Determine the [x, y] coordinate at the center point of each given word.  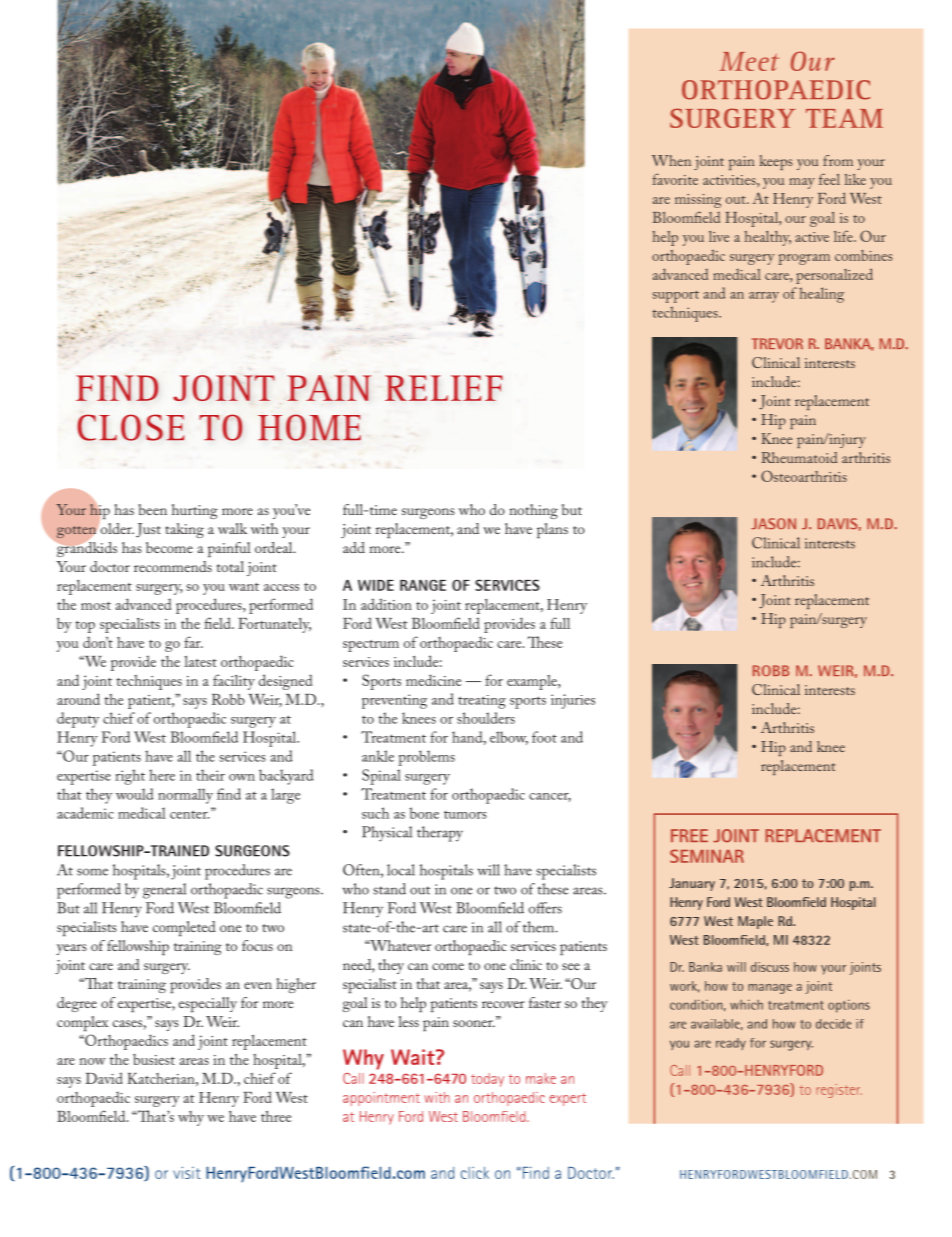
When [671, 160]
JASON [773, 523]
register [839, 1091]
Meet [749, 61]
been [153, 509]
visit [187, 1173]
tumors [465, 815]
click [475, 1173]
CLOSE [130, 427]
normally [185, 796]
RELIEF [444, 388]
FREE [689, 835]
